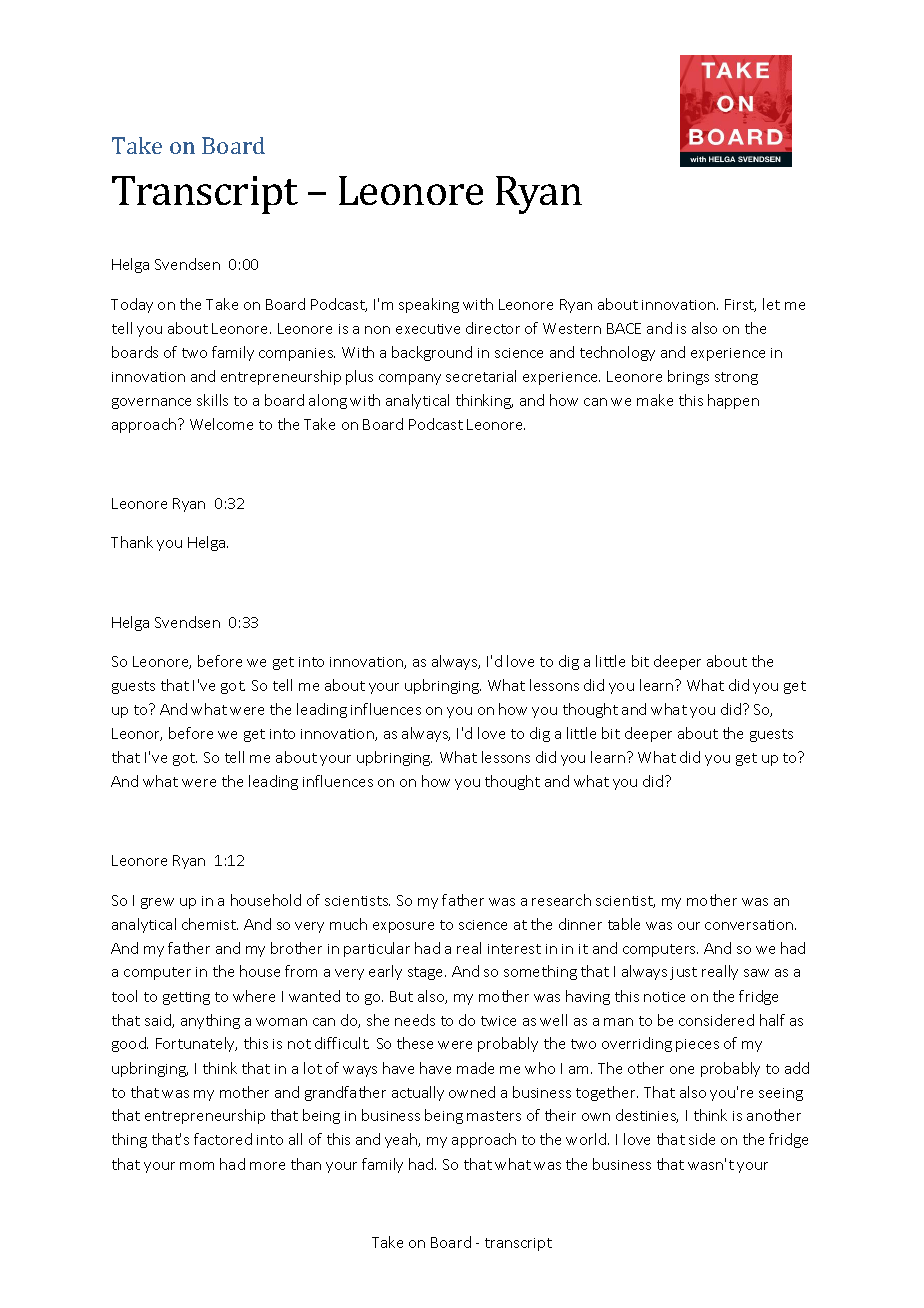 This screenshot has height=1308, width=924. Describe the element at coordinates (494, 1116) in the screenshot. I see `masters` at that location.
